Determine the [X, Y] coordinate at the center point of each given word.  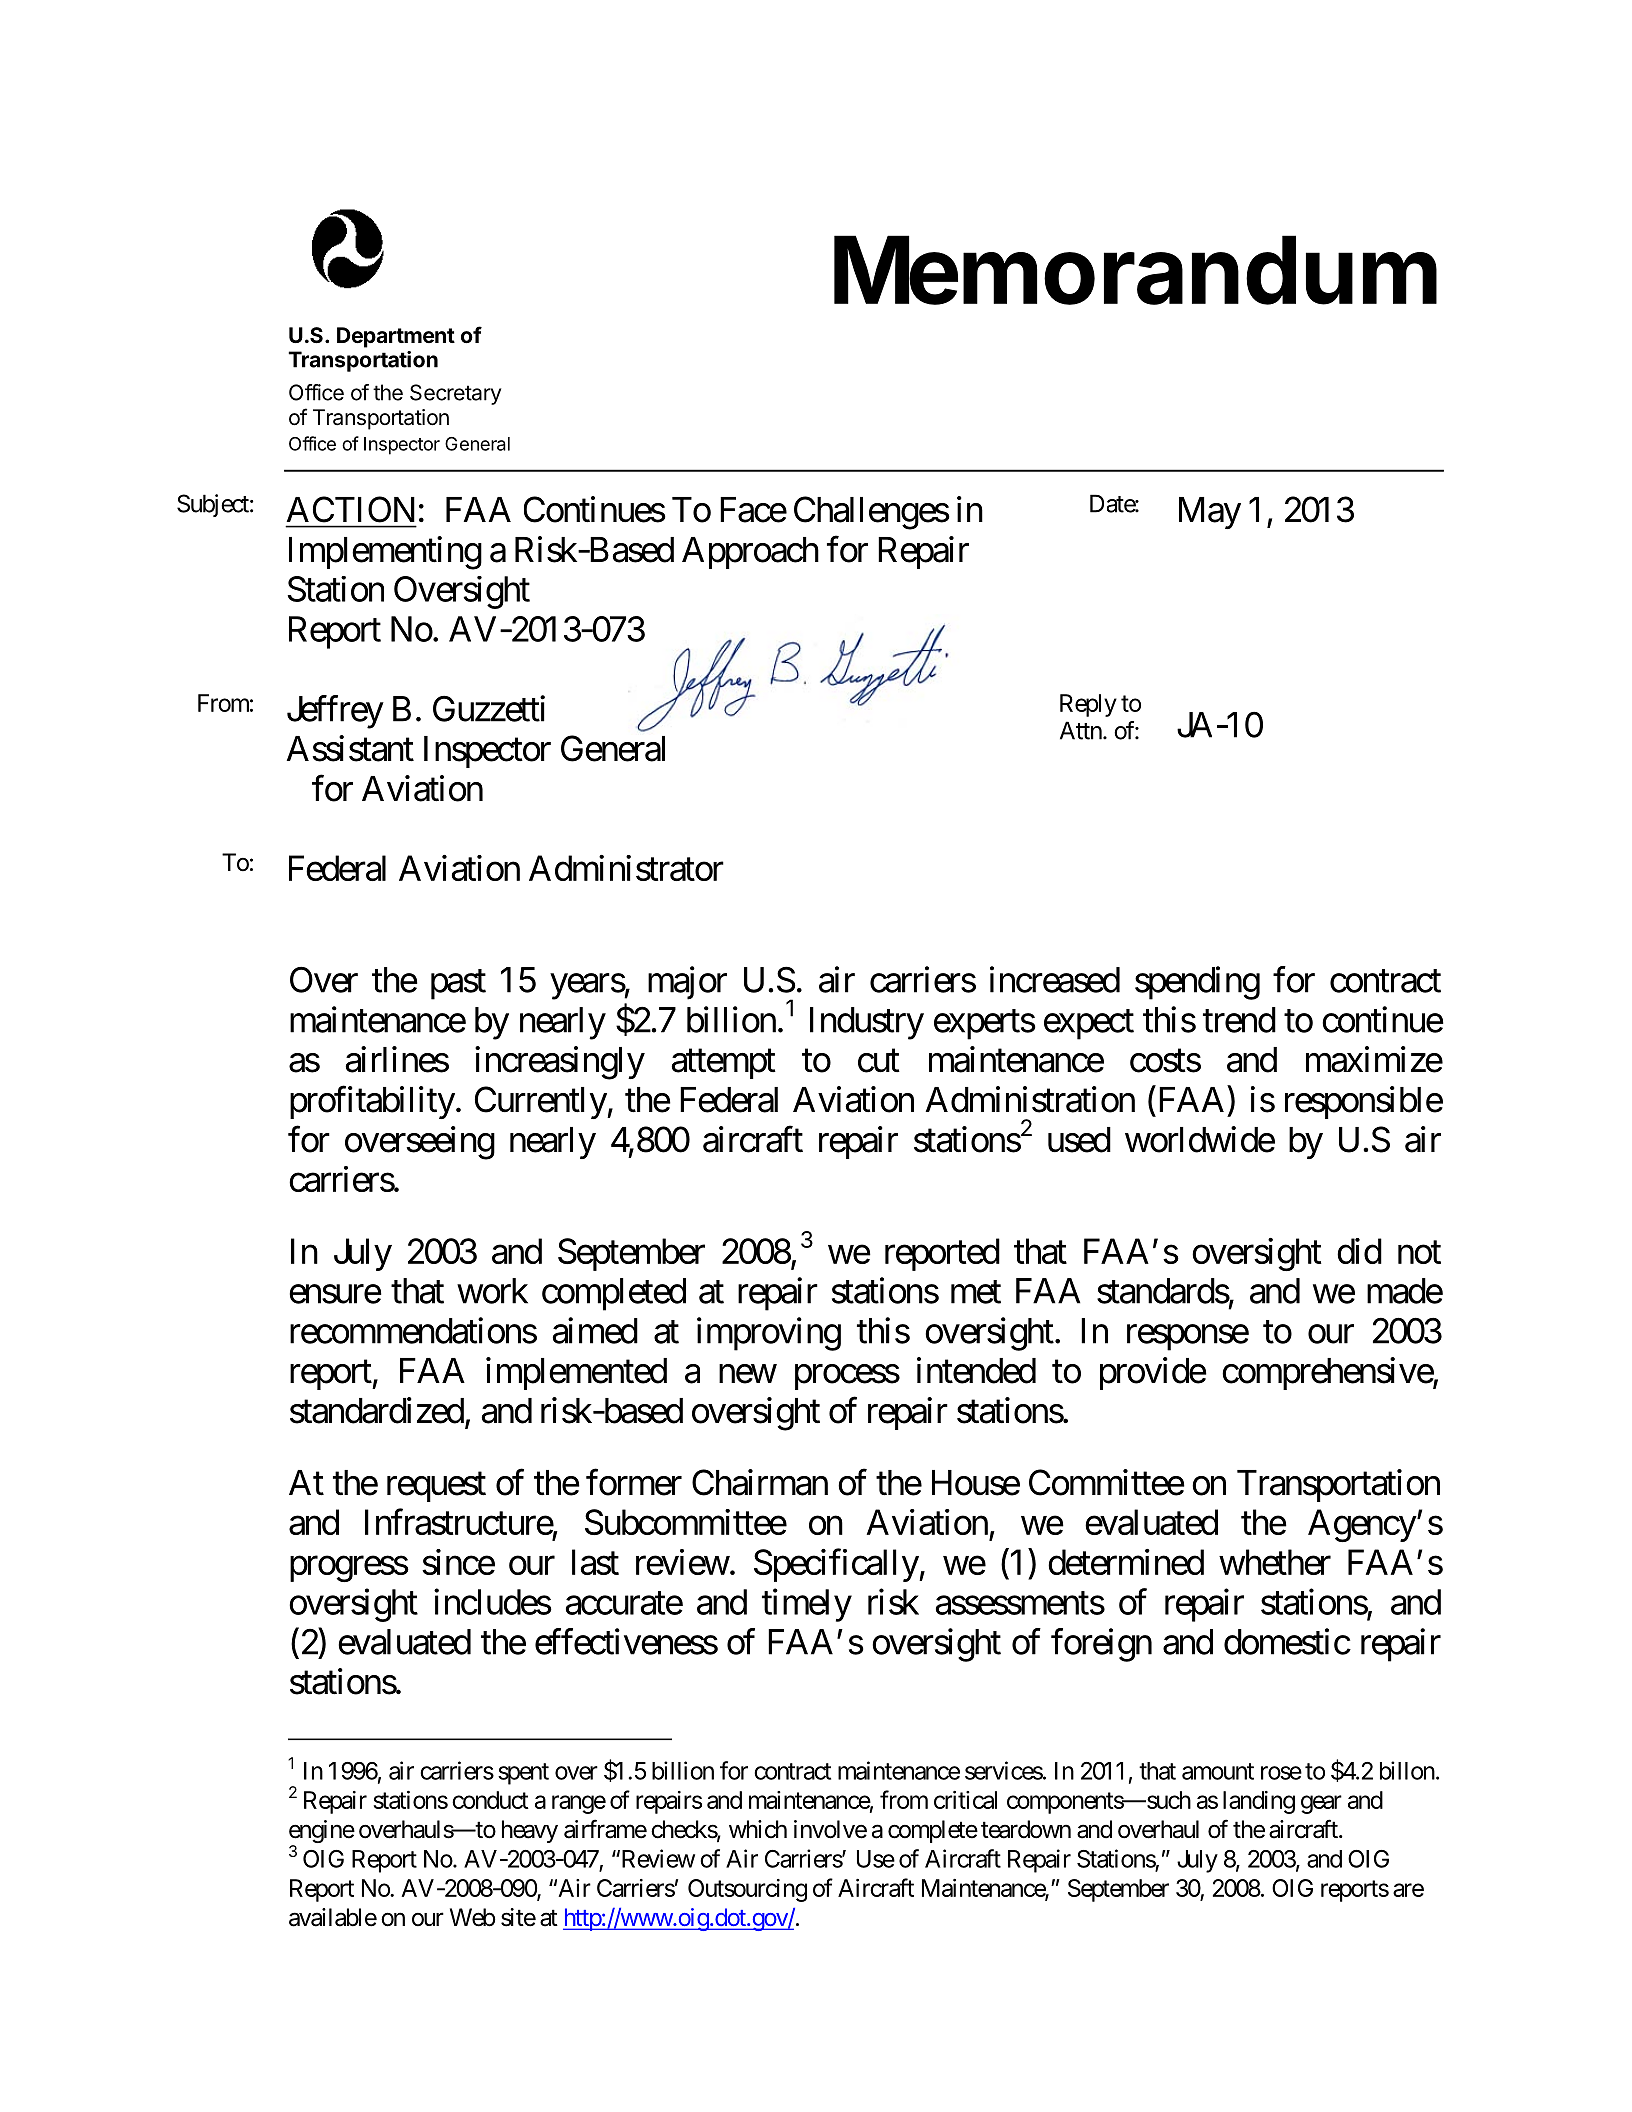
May [1210, 513]
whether [1275, 1562]
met [976, 1292]
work [492, 1291]
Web [473, 1917]
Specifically [837, 1565]
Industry [867, 1023]
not [1419, 1252]
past [458, 985]
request [436, 1487]
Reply [1088, 705]
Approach [750, 553]
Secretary [455, 394]
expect [1089, 1025]
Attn [1081, 730]
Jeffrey [335, 712]
